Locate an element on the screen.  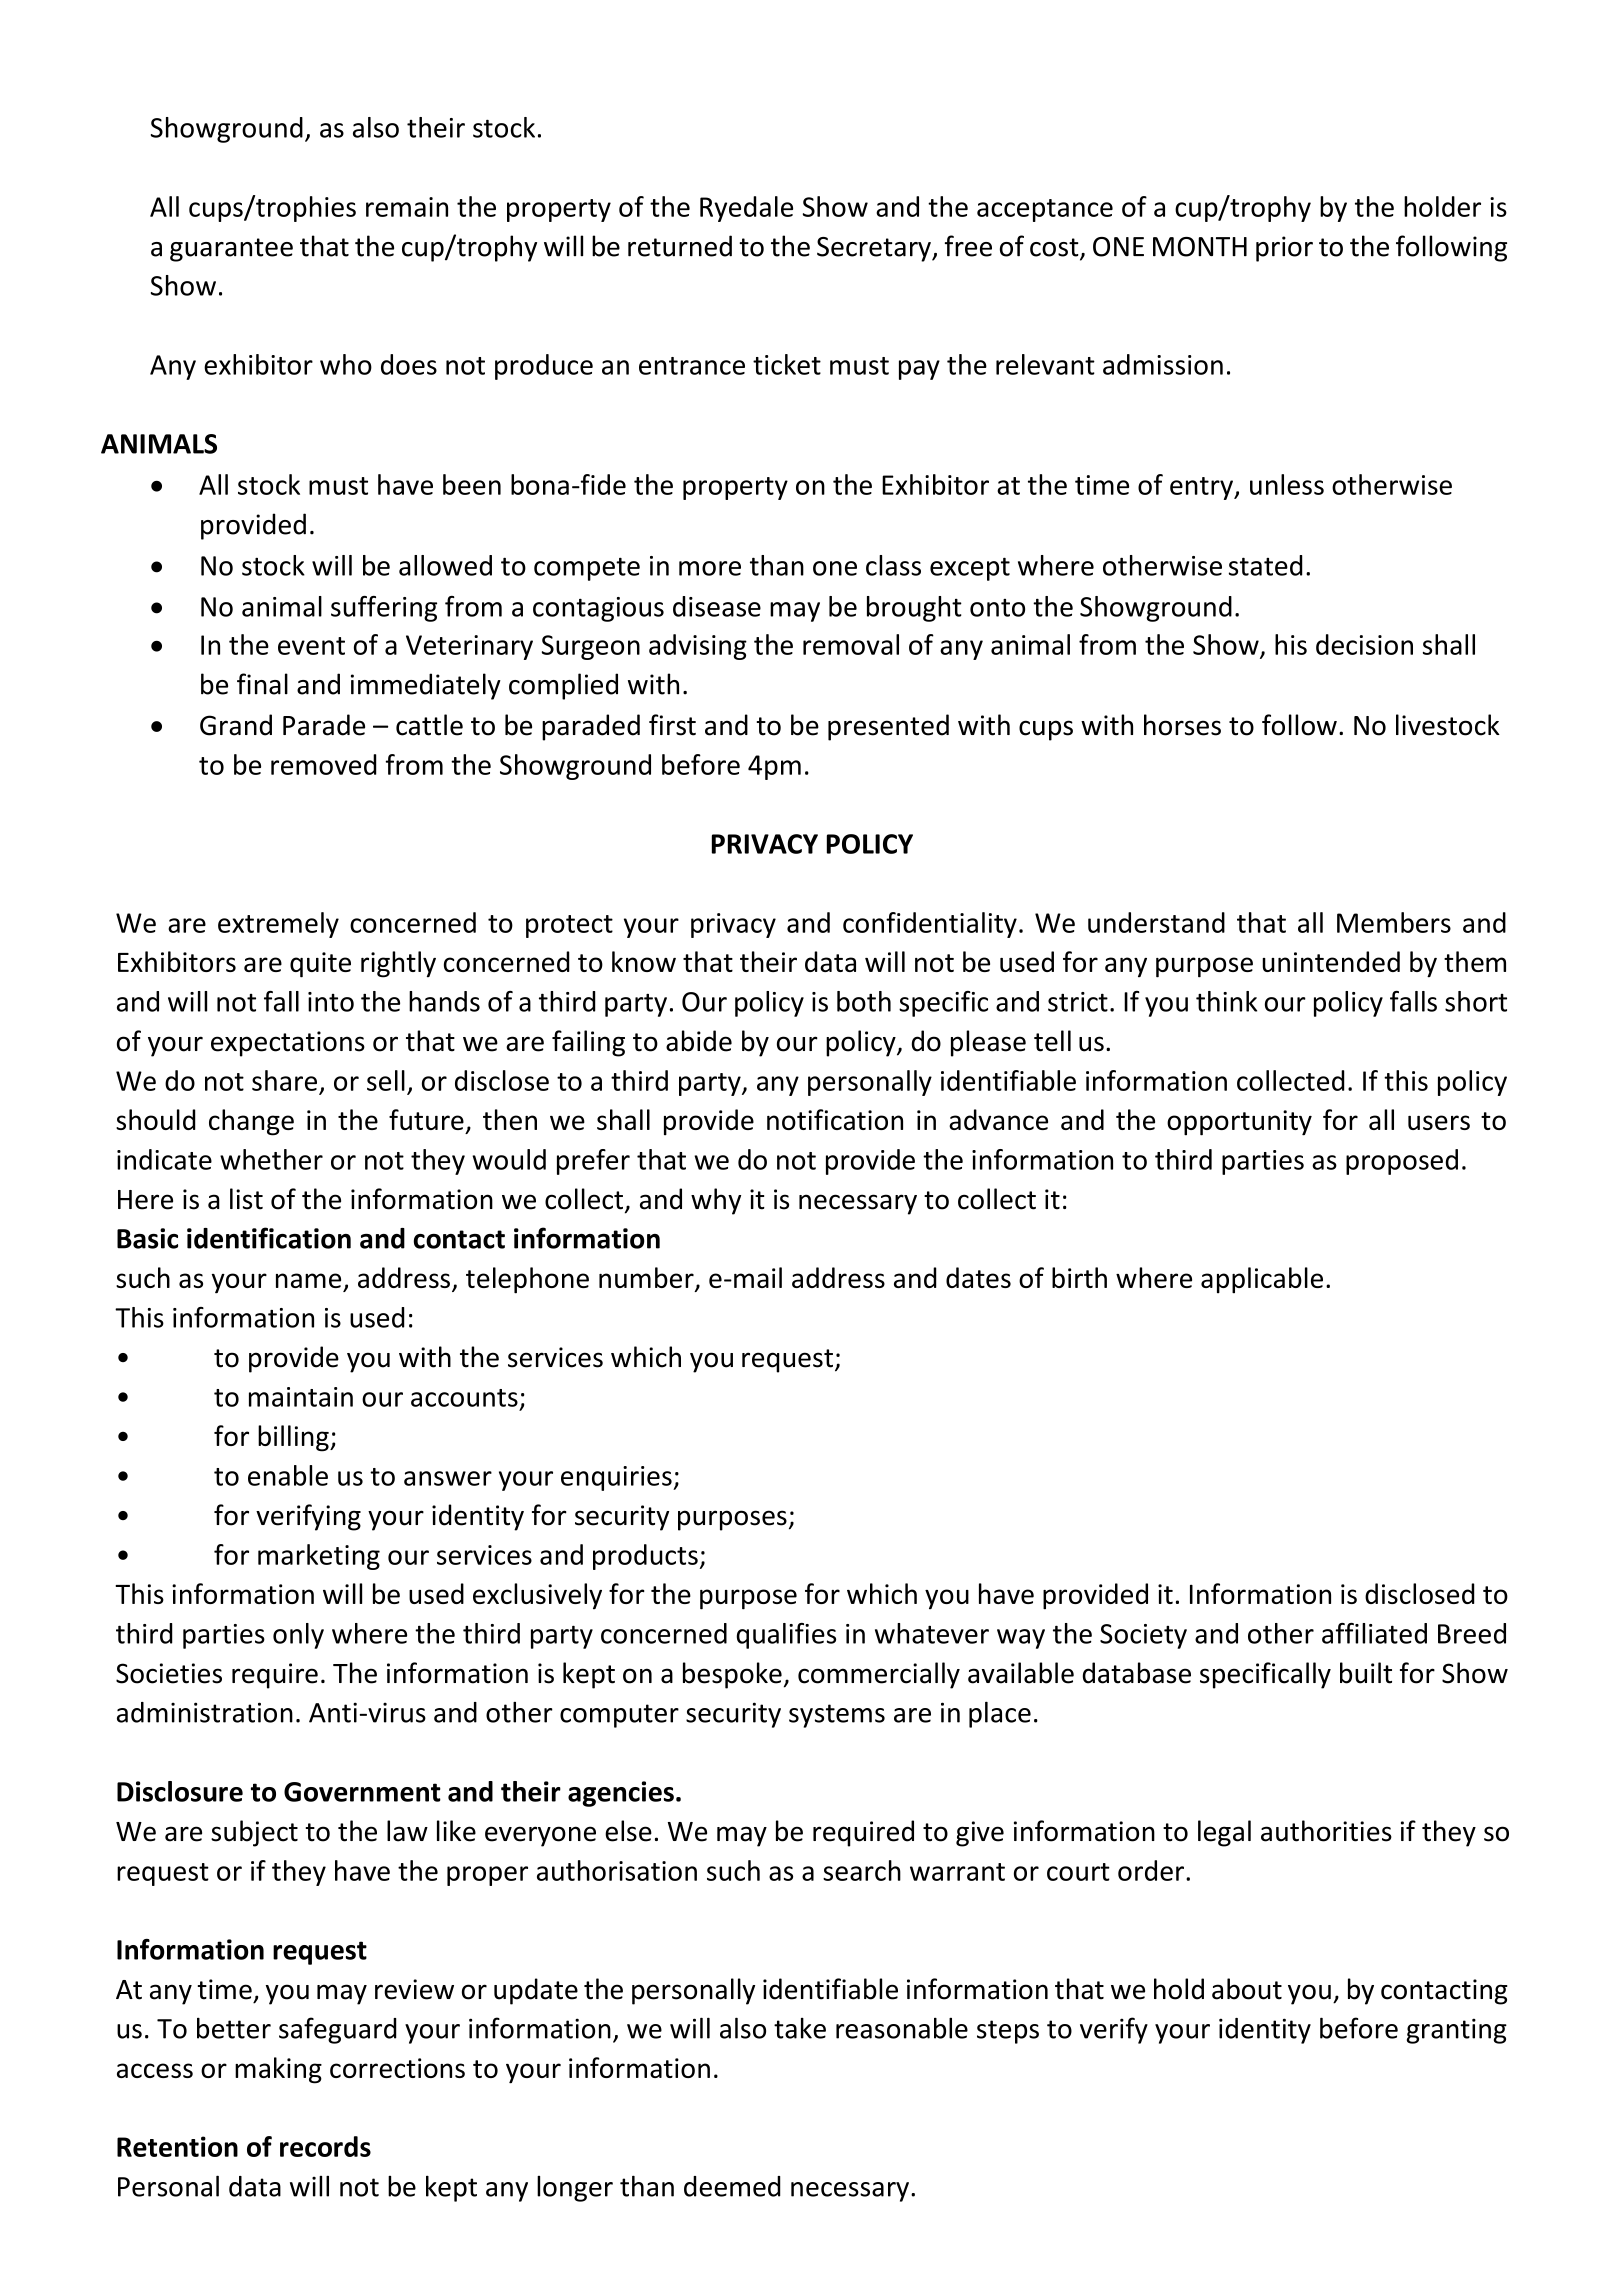
list is located at coordinates (246, 1199).
